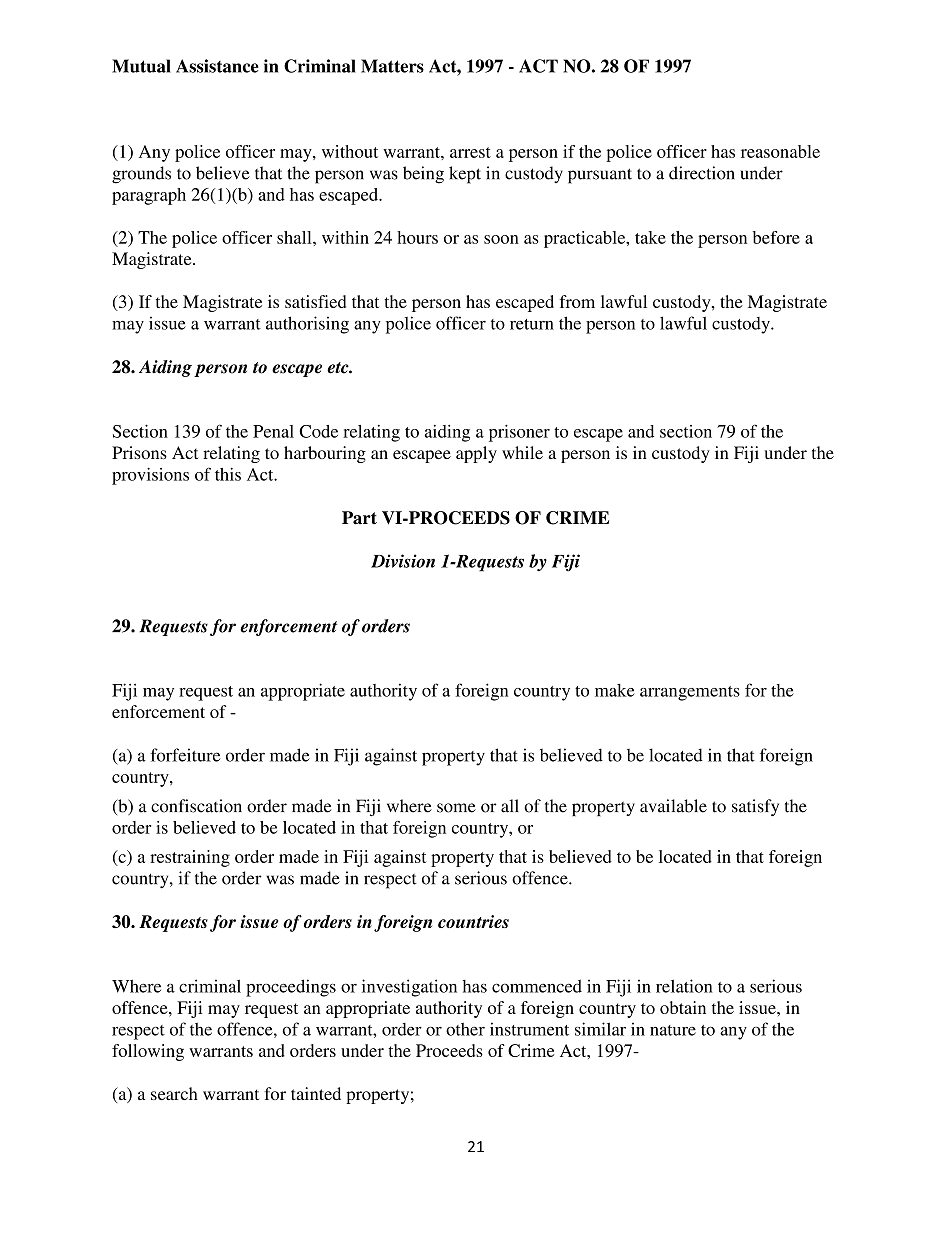 The width and height of the page is (952, 1233). Describe the element at coordinates (465, 1029) in the page. I see `other` at that location.
